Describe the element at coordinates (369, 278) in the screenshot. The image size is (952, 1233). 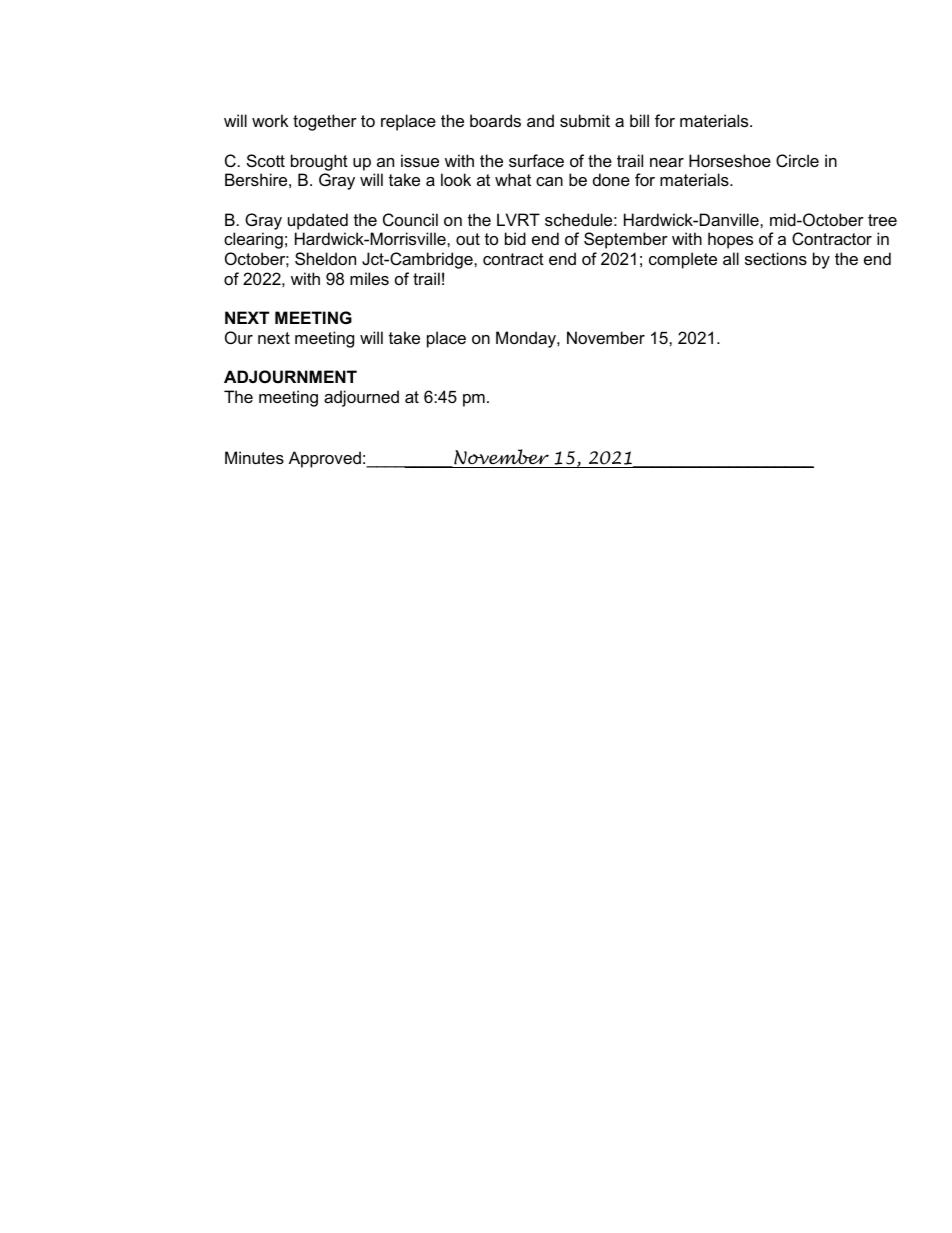
I see `miles` at that location.
